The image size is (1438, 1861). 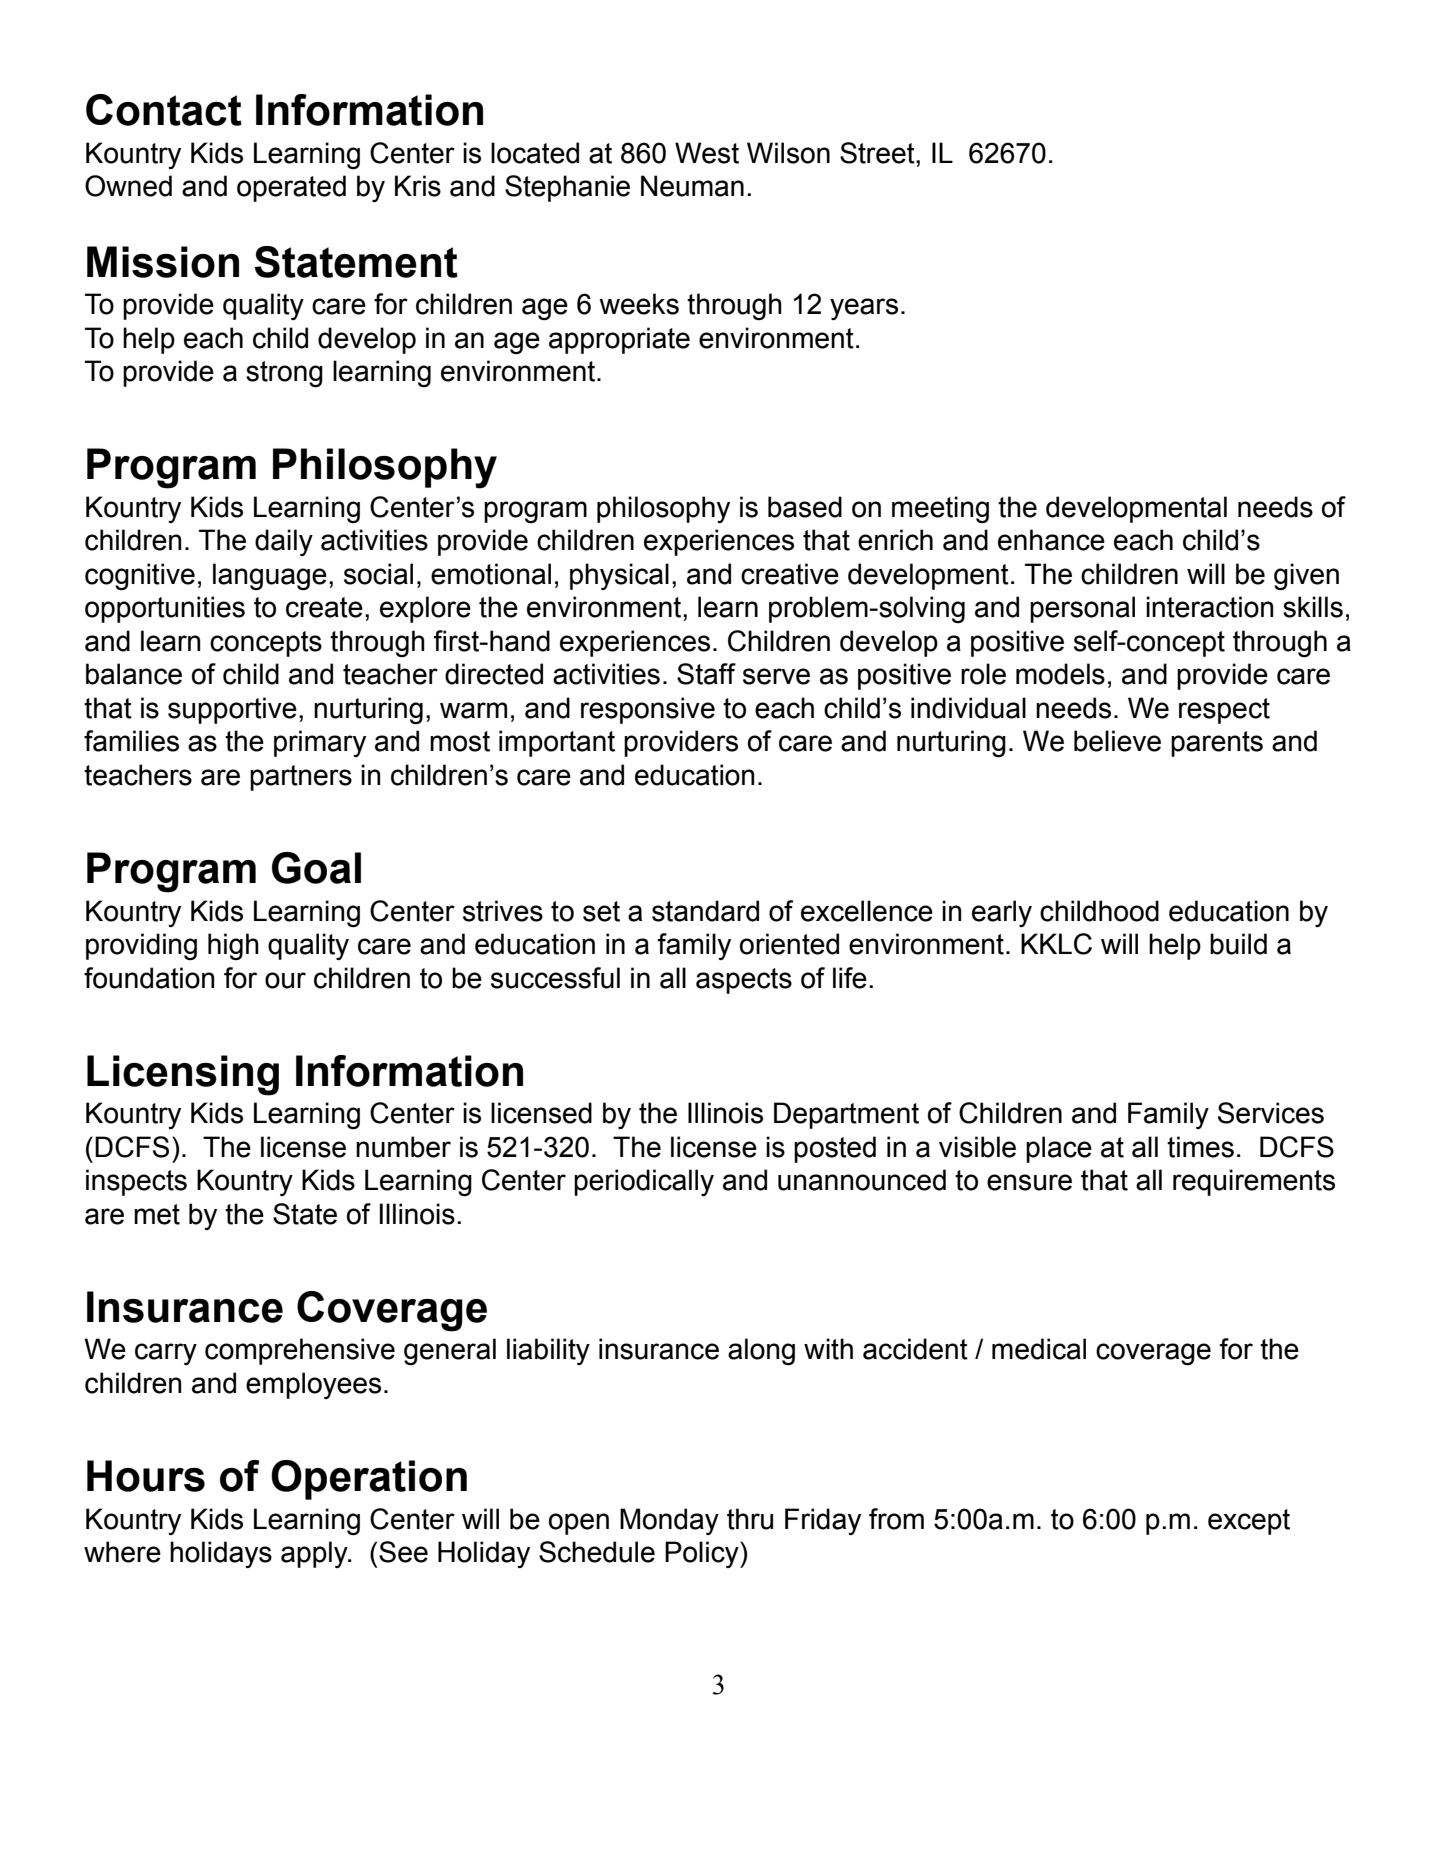 What do you see at coordinates (291, 188) in the screenshot?
I see `operated` at bounding box center [291, 188].
